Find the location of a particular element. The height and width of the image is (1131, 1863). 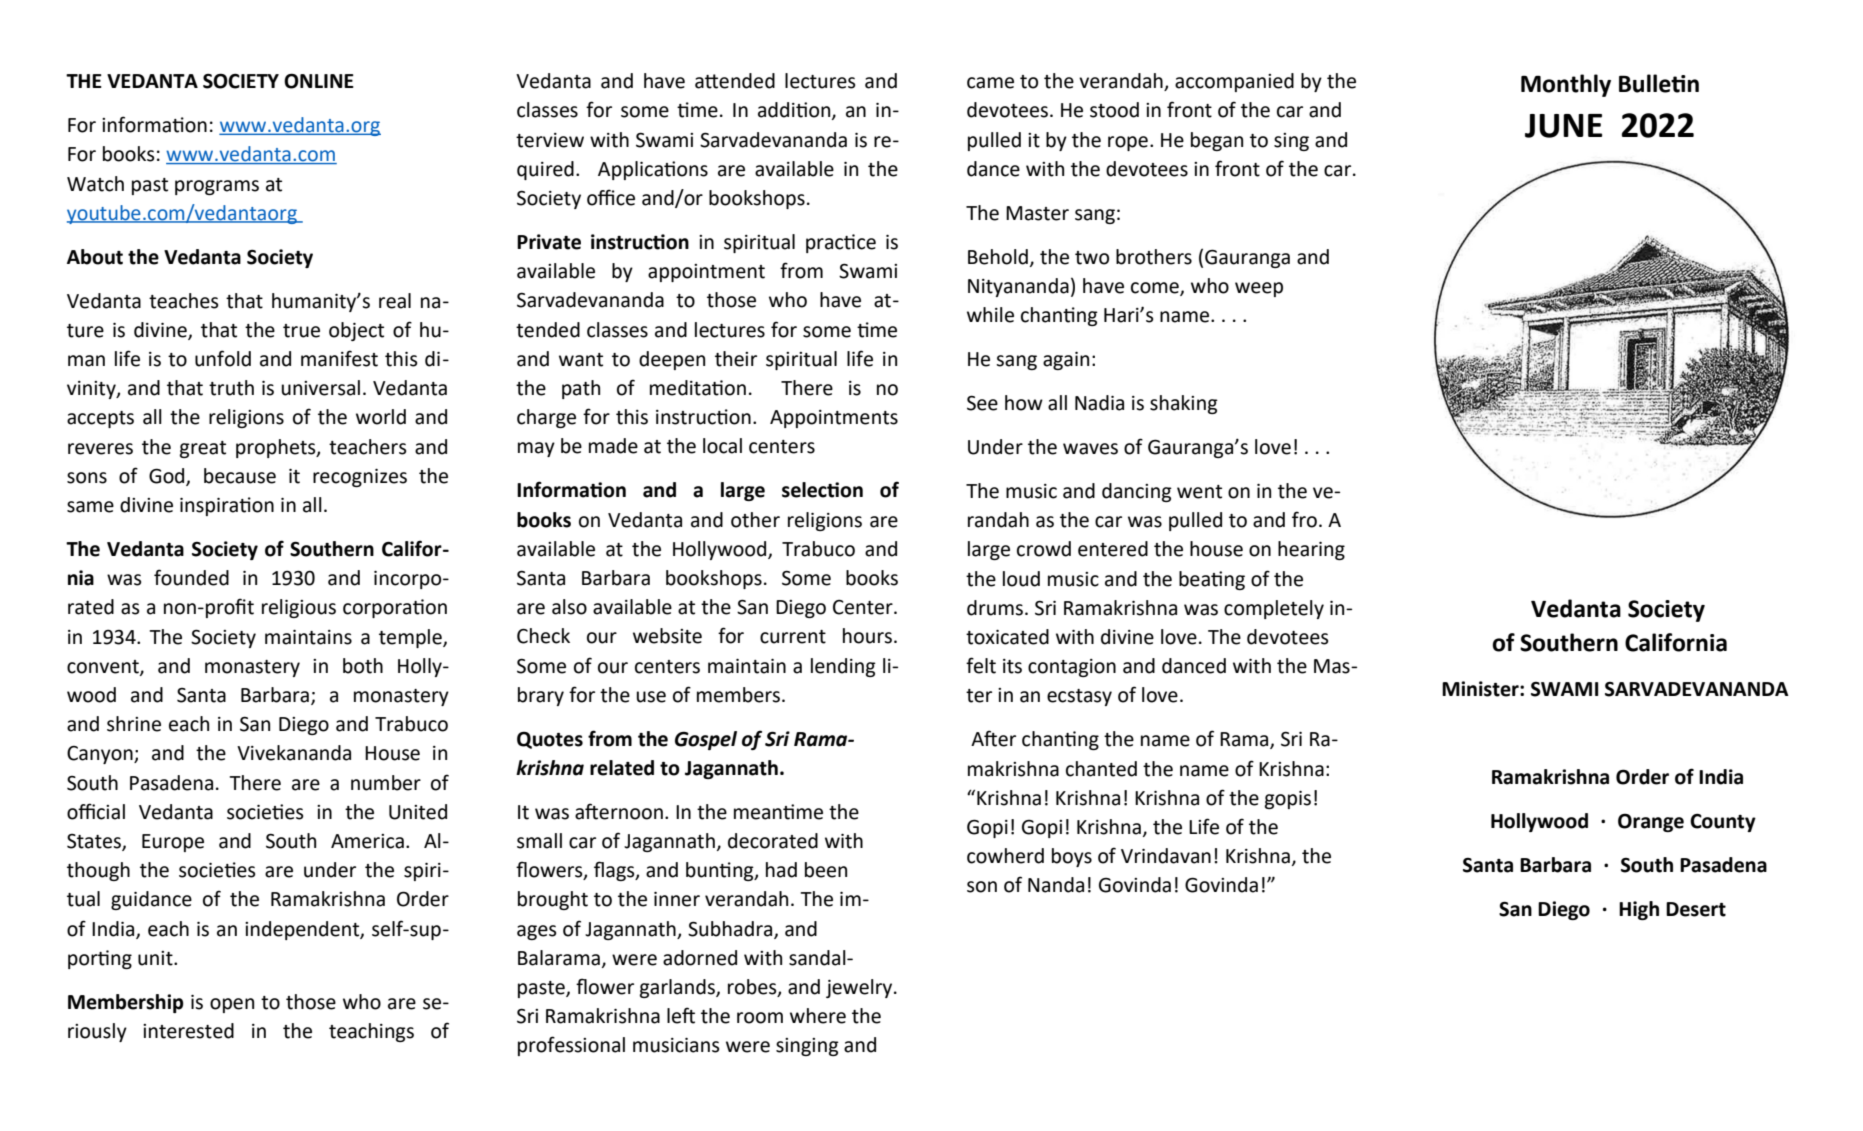

High is located at coordinates (1639, 910).
